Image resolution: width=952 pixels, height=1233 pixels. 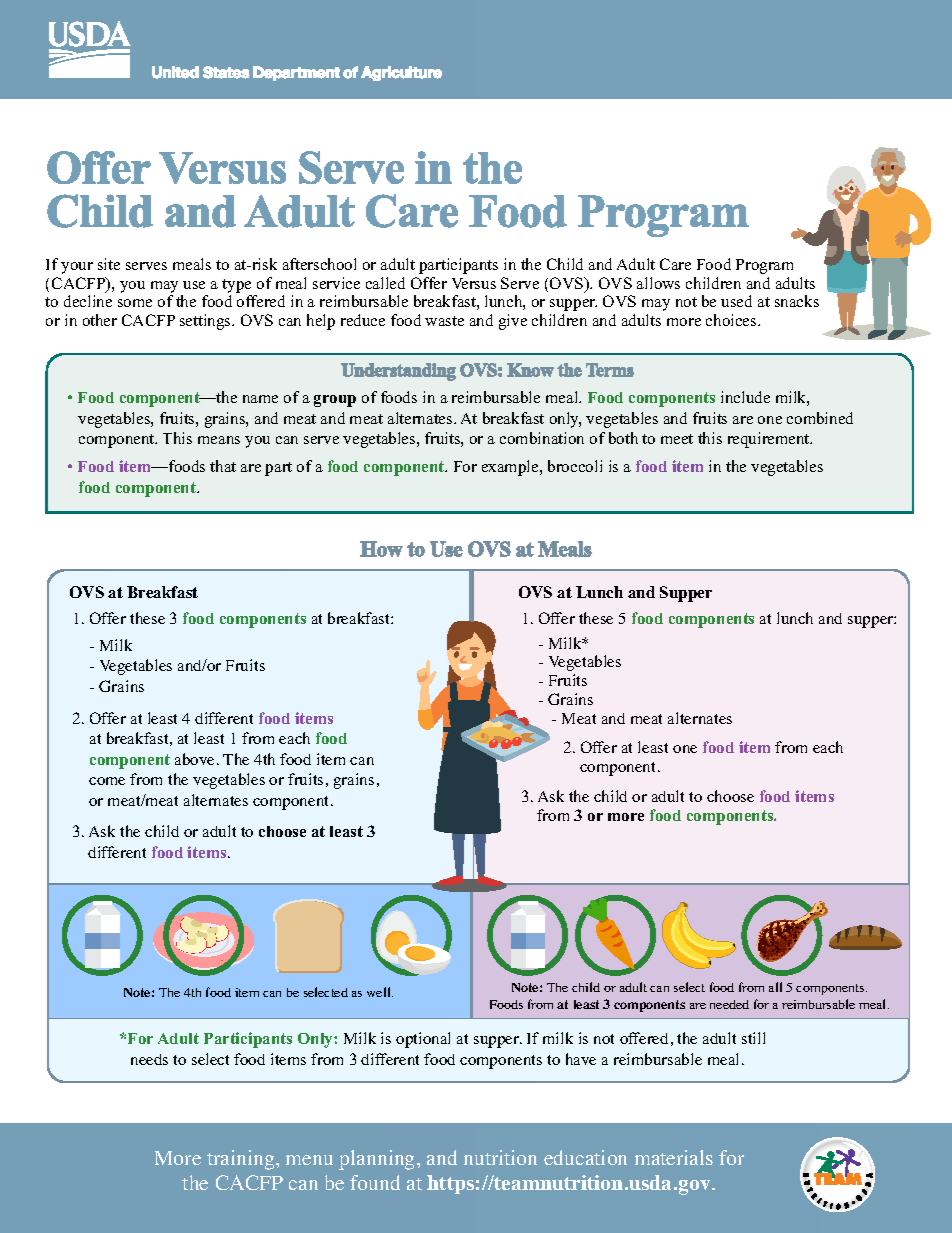 I want to click on materials, so click(x=674, y=1157).
